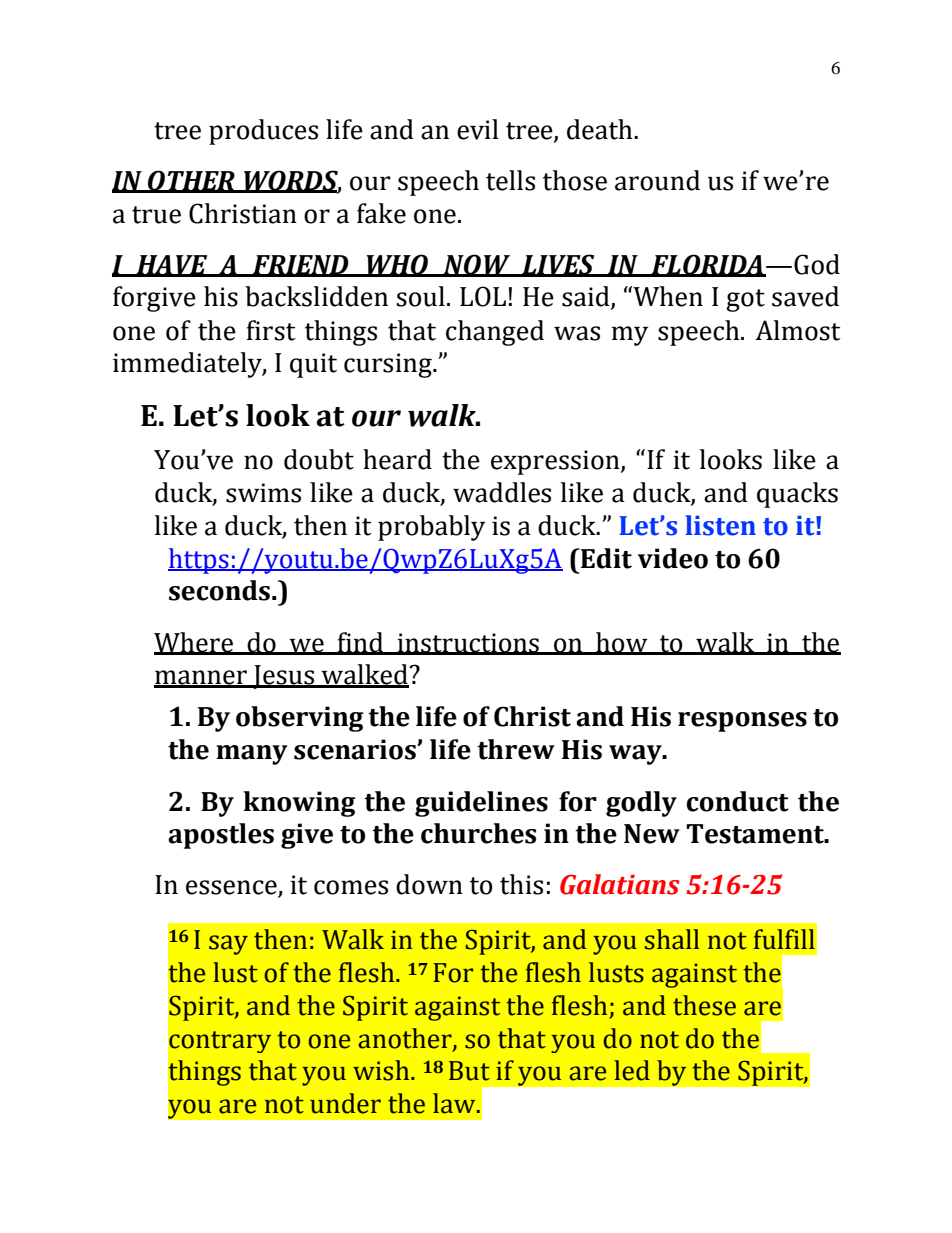 The width and height of the image is (952, 1233). What do you see at coordinates (263, 132) in the image?
I see `produces` at bounding box center [263, 132].
